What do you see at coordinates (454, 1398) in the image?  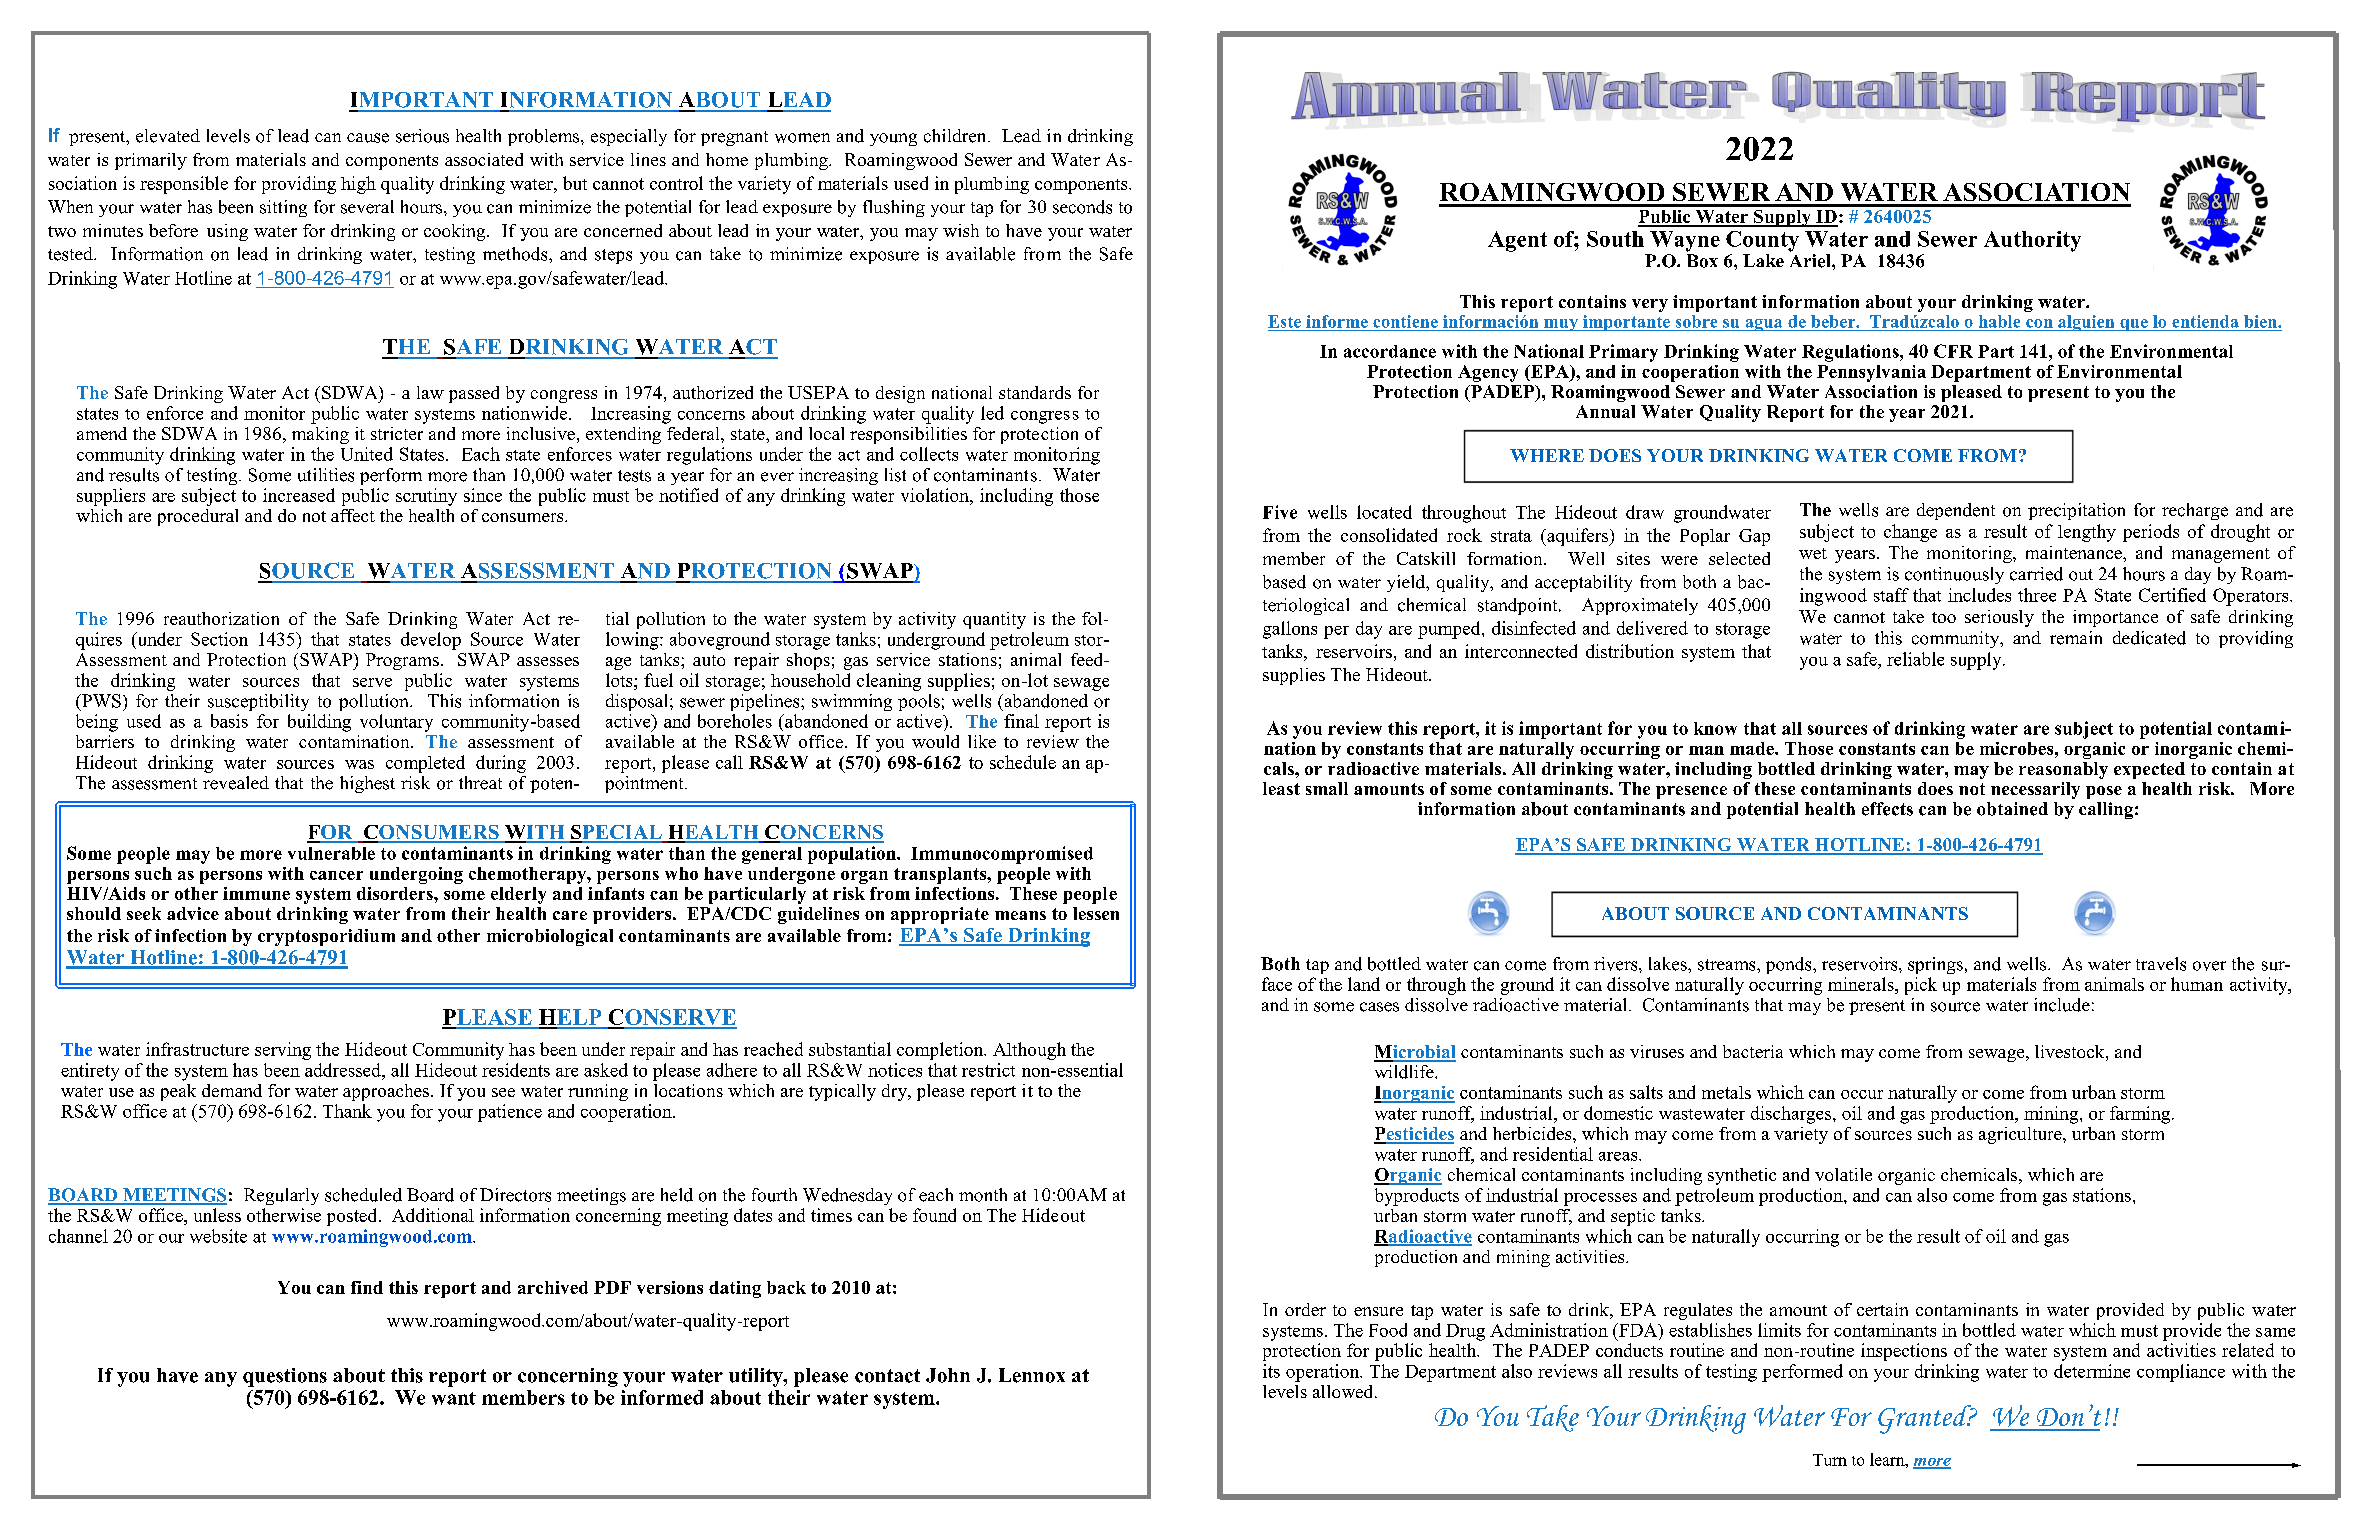 I see `want` at bounding box center [454, 1398].
